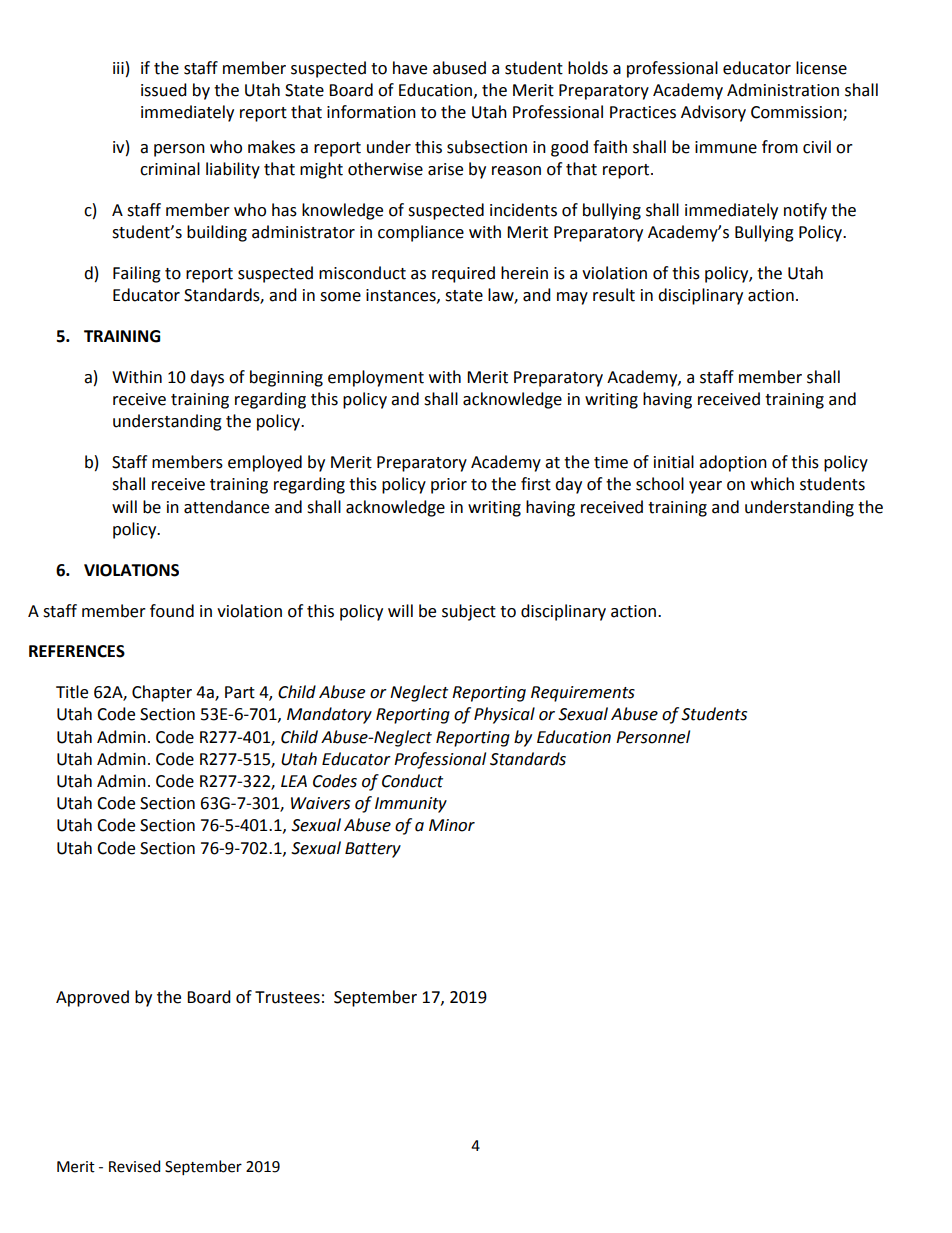 The image size is (952, 1233). I want to click on subject, so click(469, 612).
